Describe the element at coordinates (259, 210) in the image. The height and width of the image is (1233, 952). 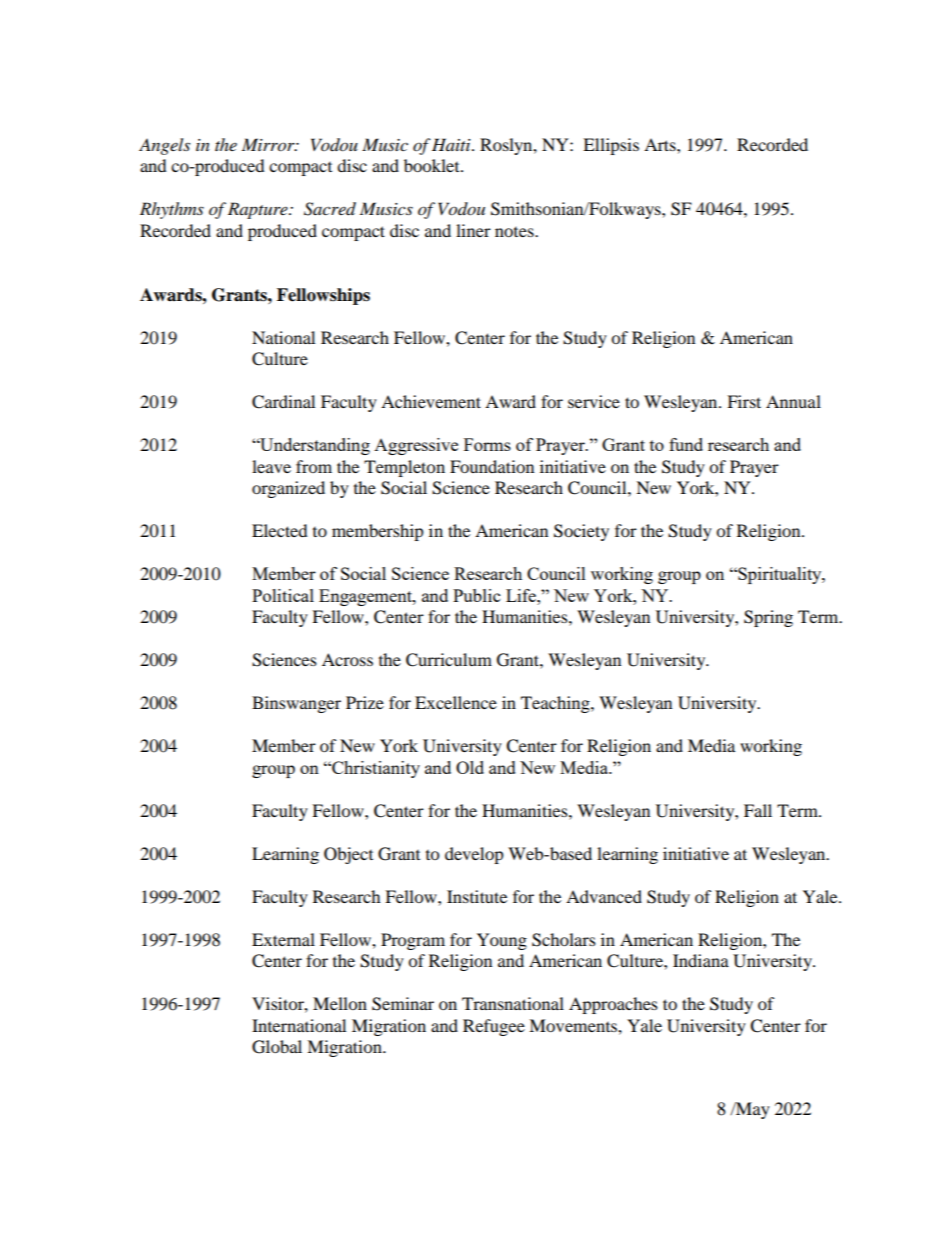
I see `Rapture` at that location.
